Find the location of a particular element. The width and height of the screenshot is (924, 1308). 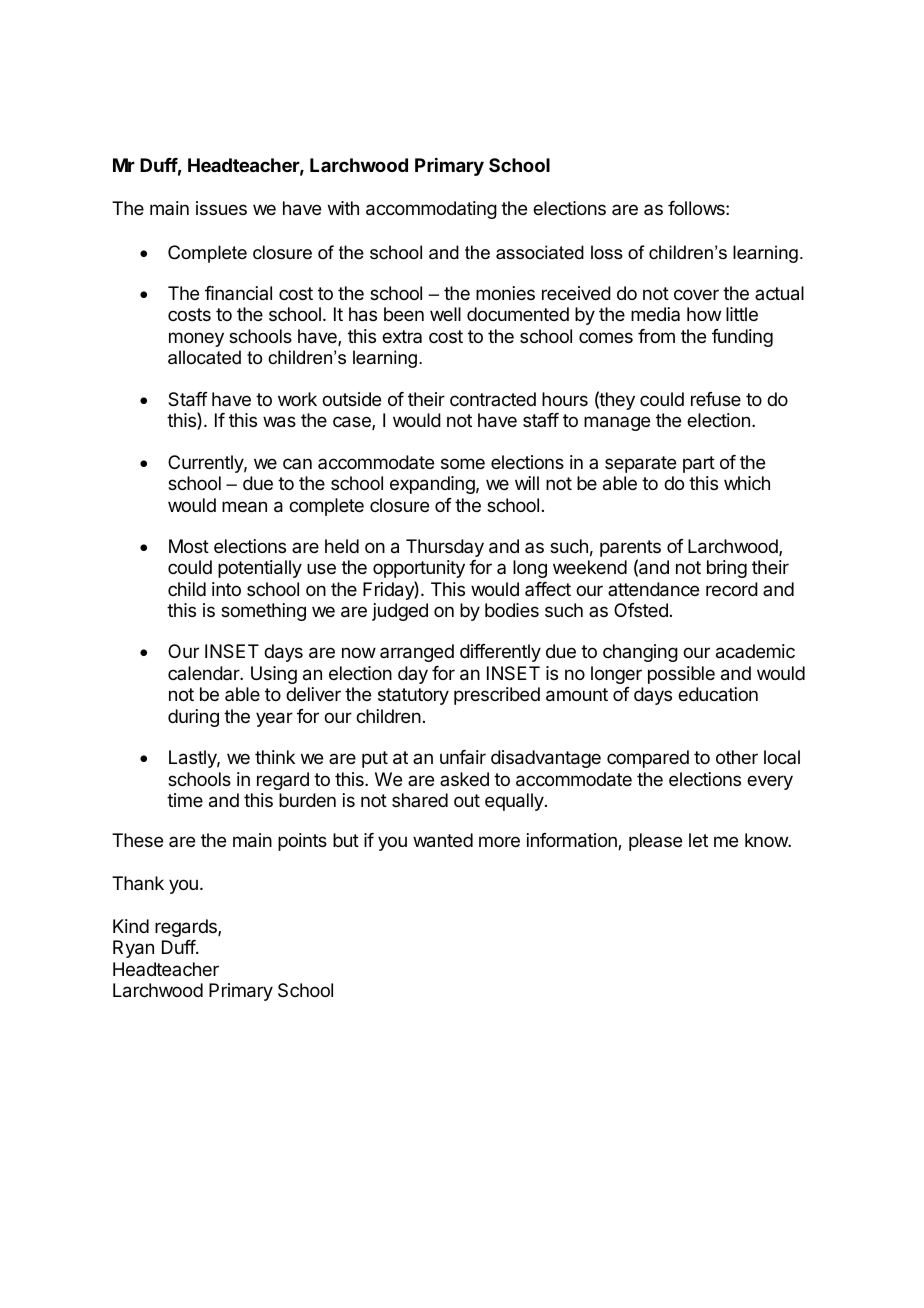

Using is located at coordinates (274, 675).
